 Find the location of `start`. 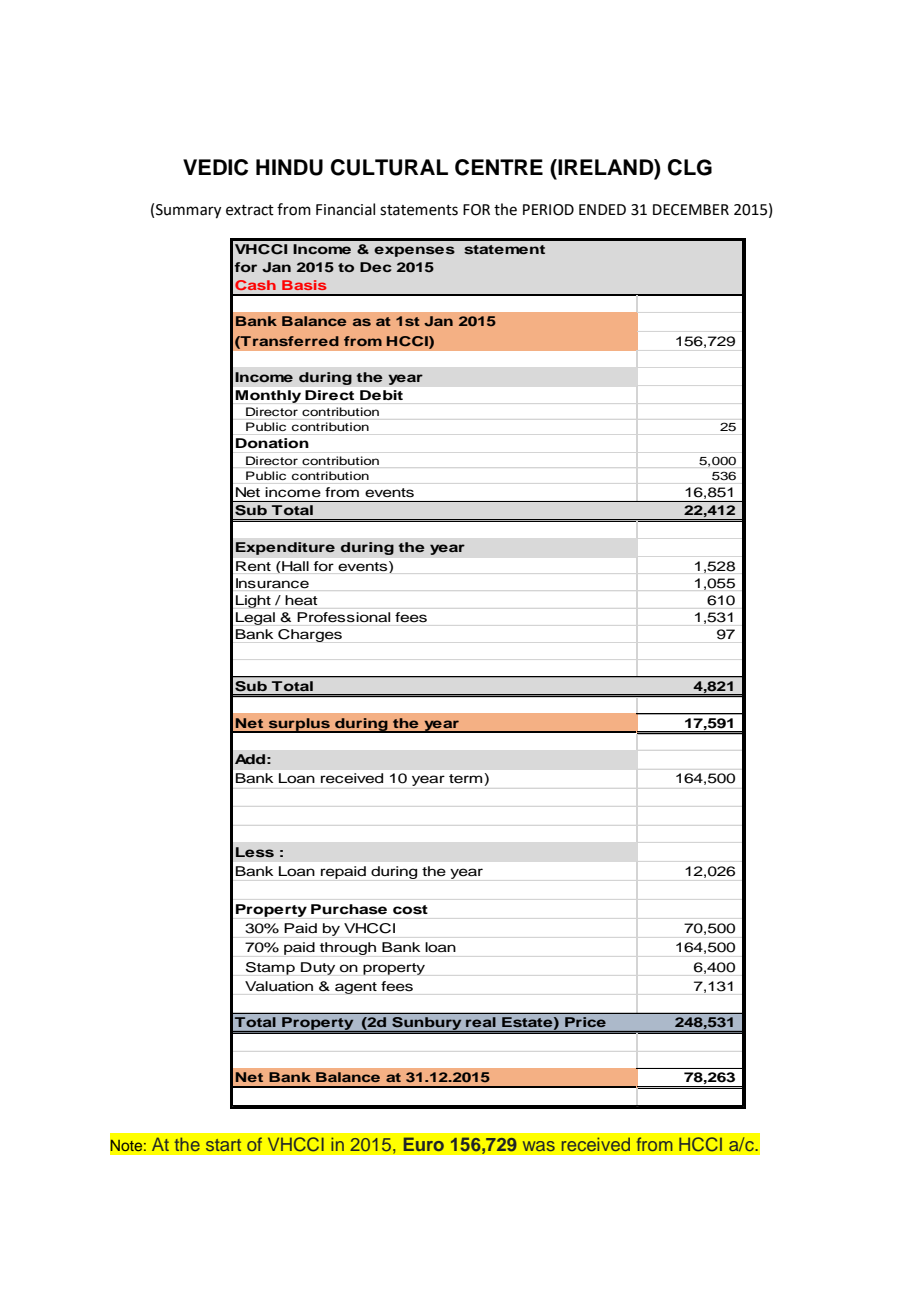

start is located at coordinates (223, 1145).
